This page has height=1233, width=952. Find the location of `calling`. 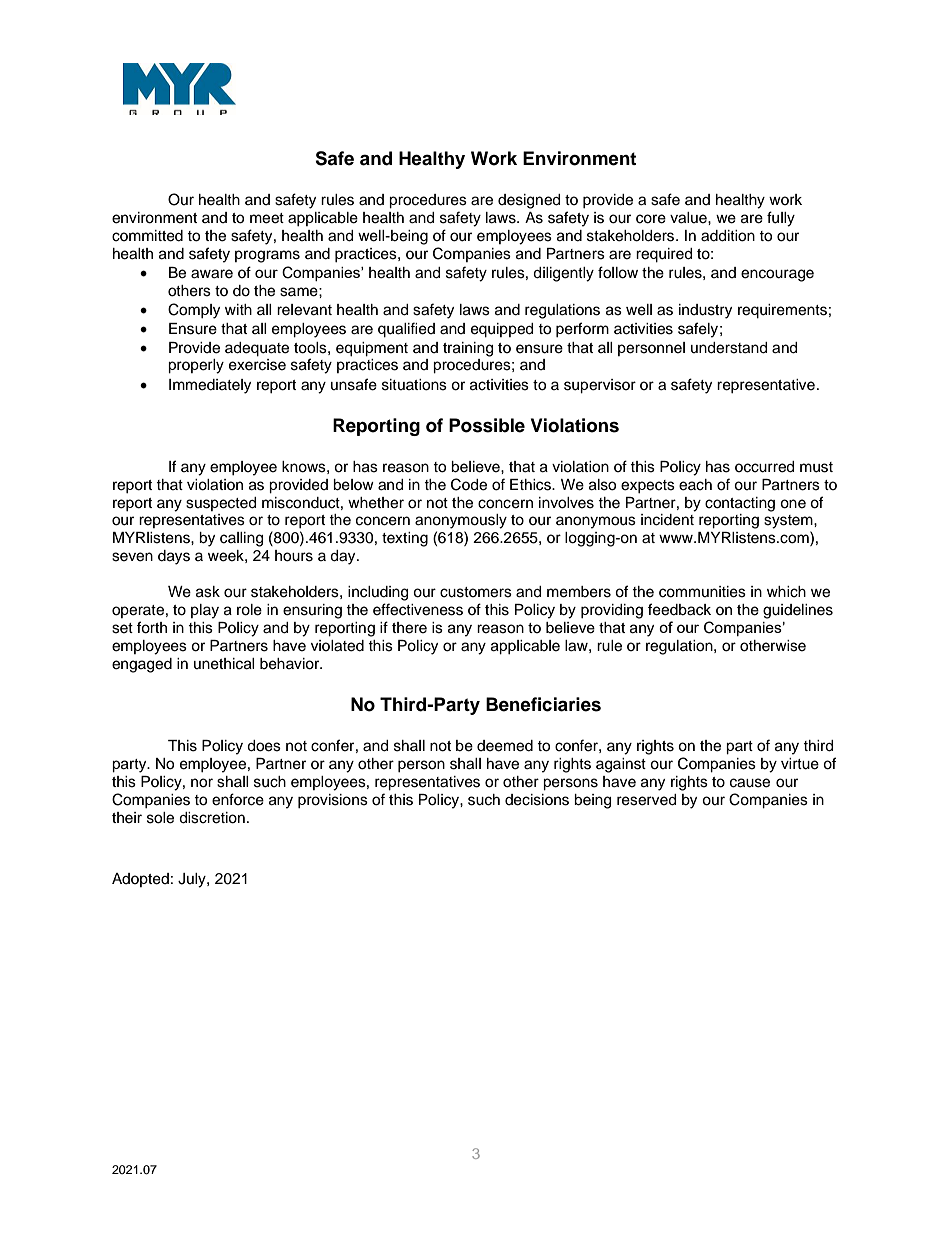

calling is located at coordinates (241, 539).
